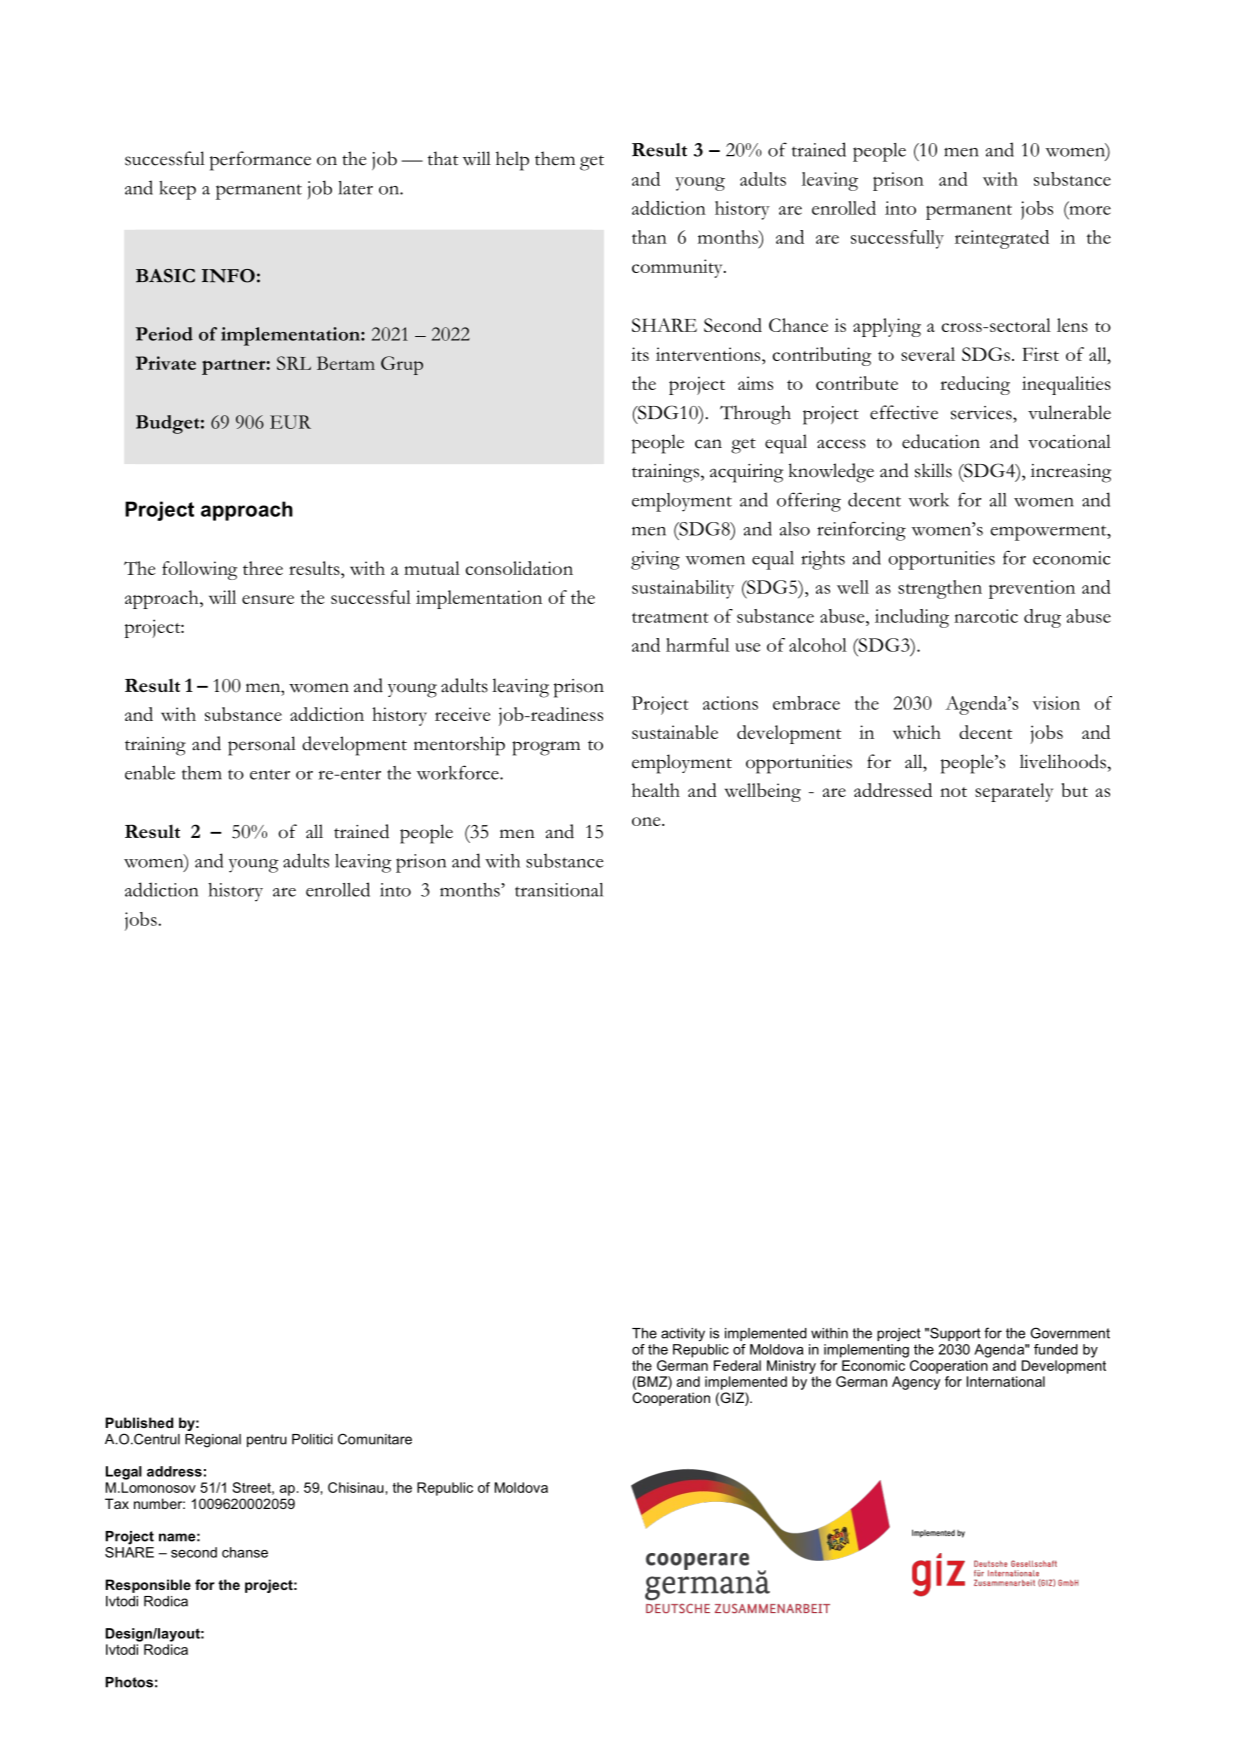 The width and height of the screenshot is (1236, 1749). I want to click on Published, so click(139, 1422).
